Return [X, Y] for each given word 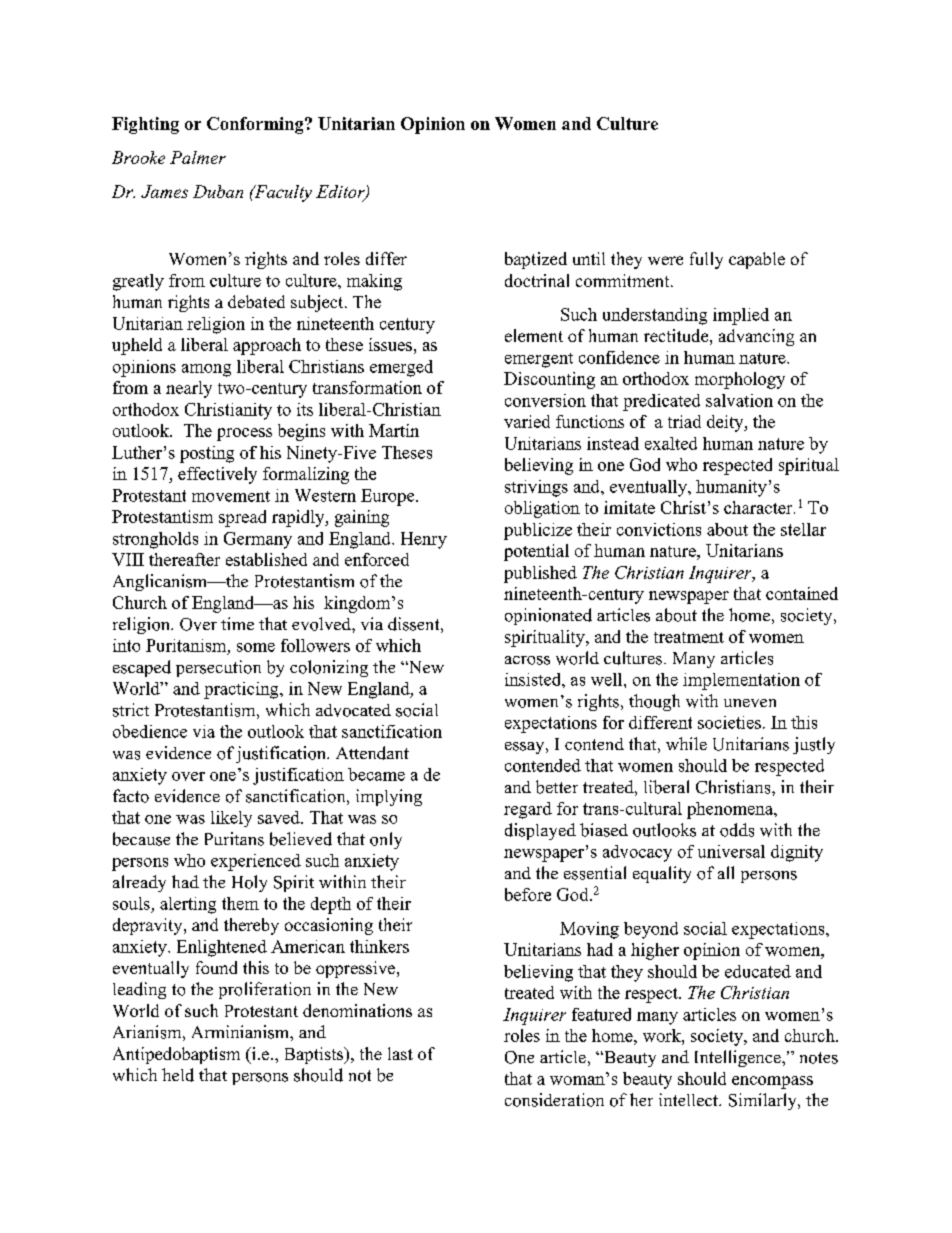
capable [757, 260]
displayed [540, 831]
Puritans [234, 839]
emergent [539, 360]
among [206, 370]
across [527, 660]
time [237, 623]
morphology [740, 380]
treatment [689, 637]
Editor [341, 192]
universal [731, 851]
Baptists [315, 1055]
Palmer [198, 157]
